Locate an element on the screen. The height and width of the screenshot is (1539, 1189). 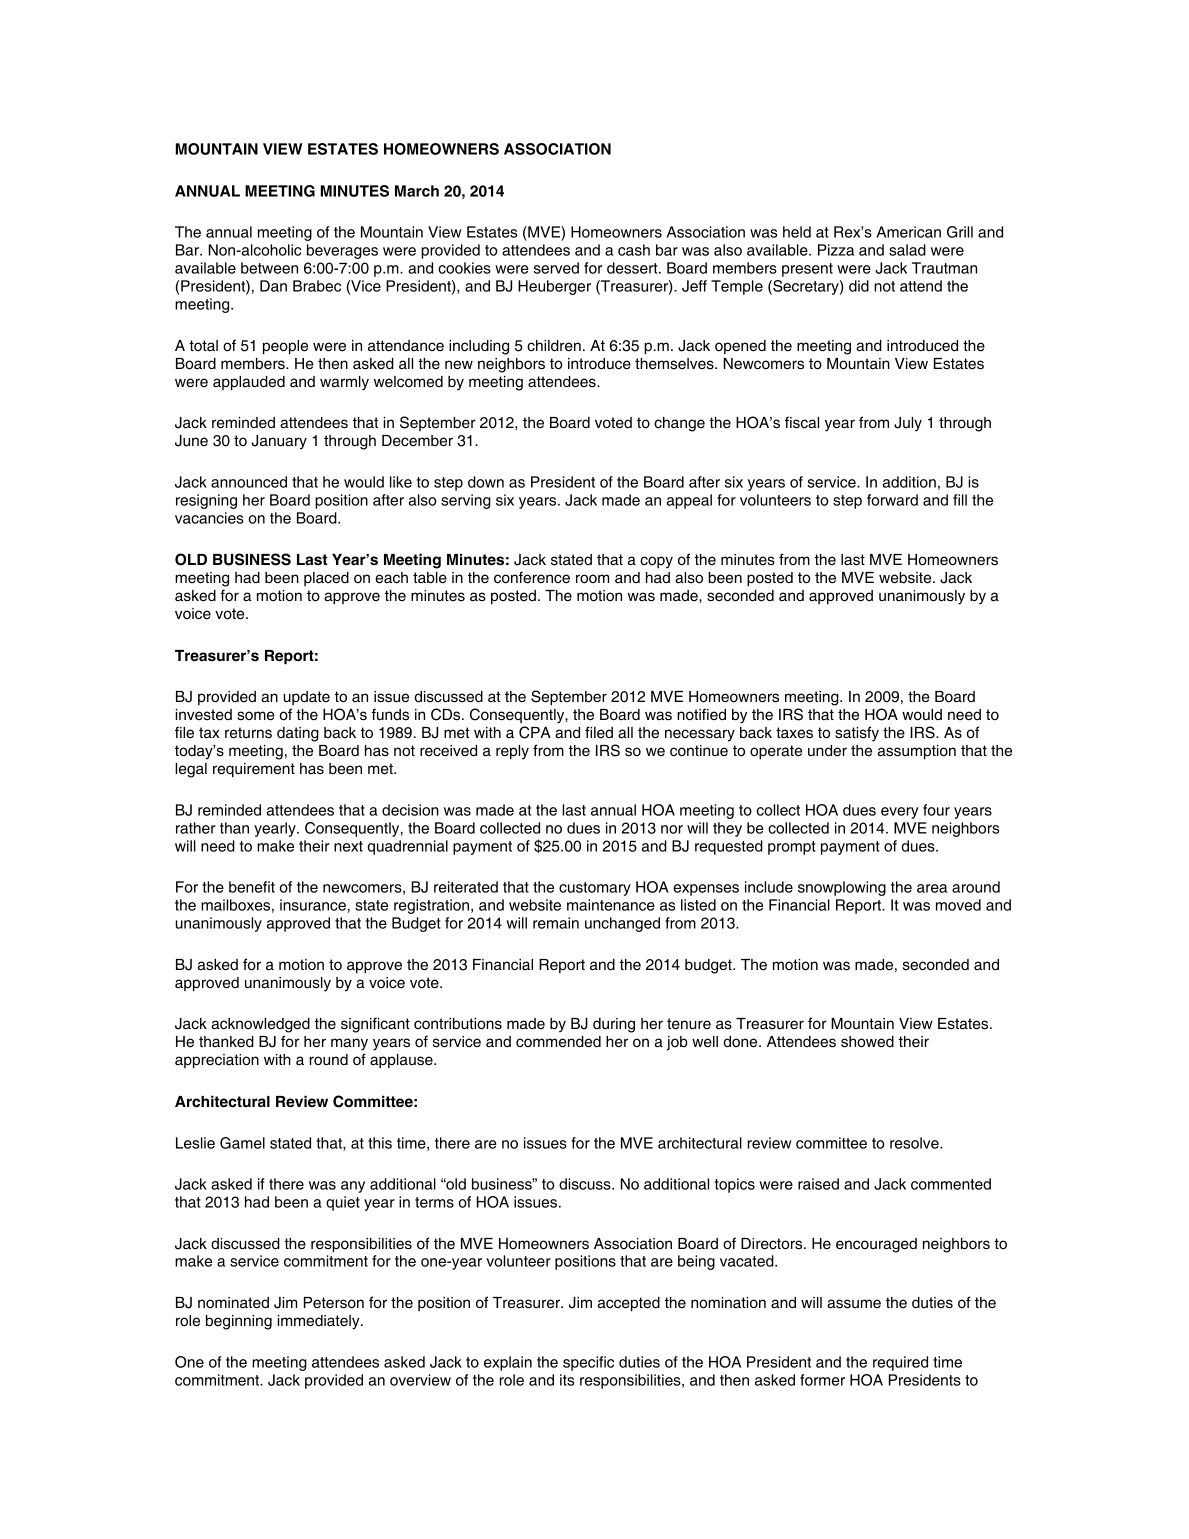
showed is located at coordinates (867, 1042).
